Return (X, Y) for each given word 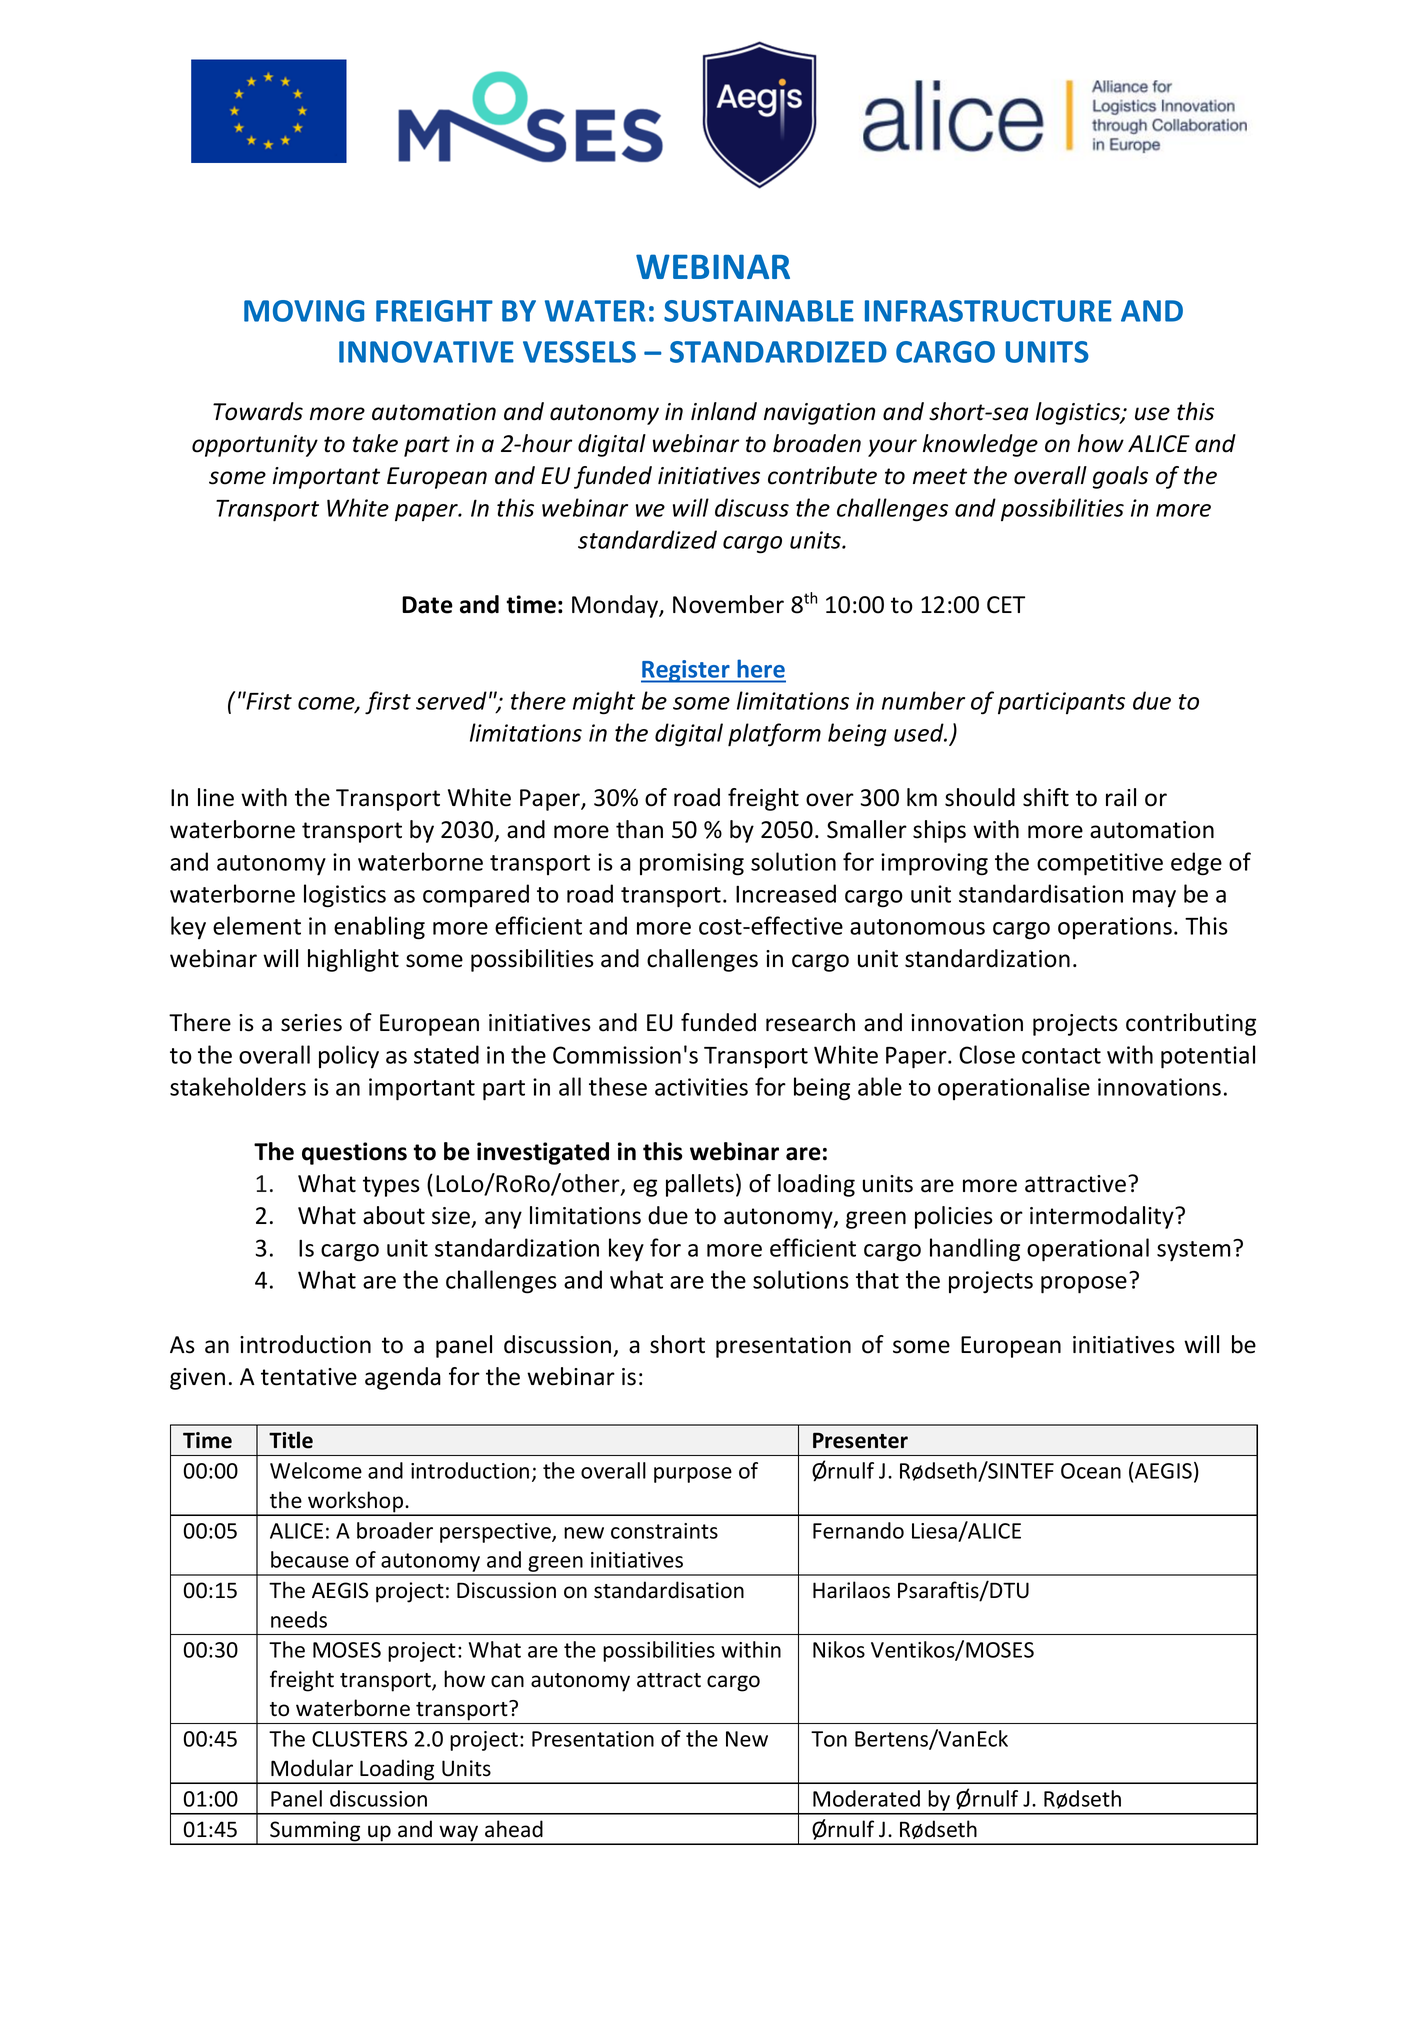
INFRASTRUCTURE (988, 311)
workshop (356, 1503)
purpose (693, 1475)
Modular (312, 1768)
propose (1084, 1285)
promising (692, 864)
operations (1115, 928)
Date (427, 605)
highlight (353, 960)
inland (724, 411)
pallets (700, 1185)
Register (686, 671)
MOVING (304, 311)
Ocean (1091, 1471)
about (394, 1215)
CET (1006, 605)
